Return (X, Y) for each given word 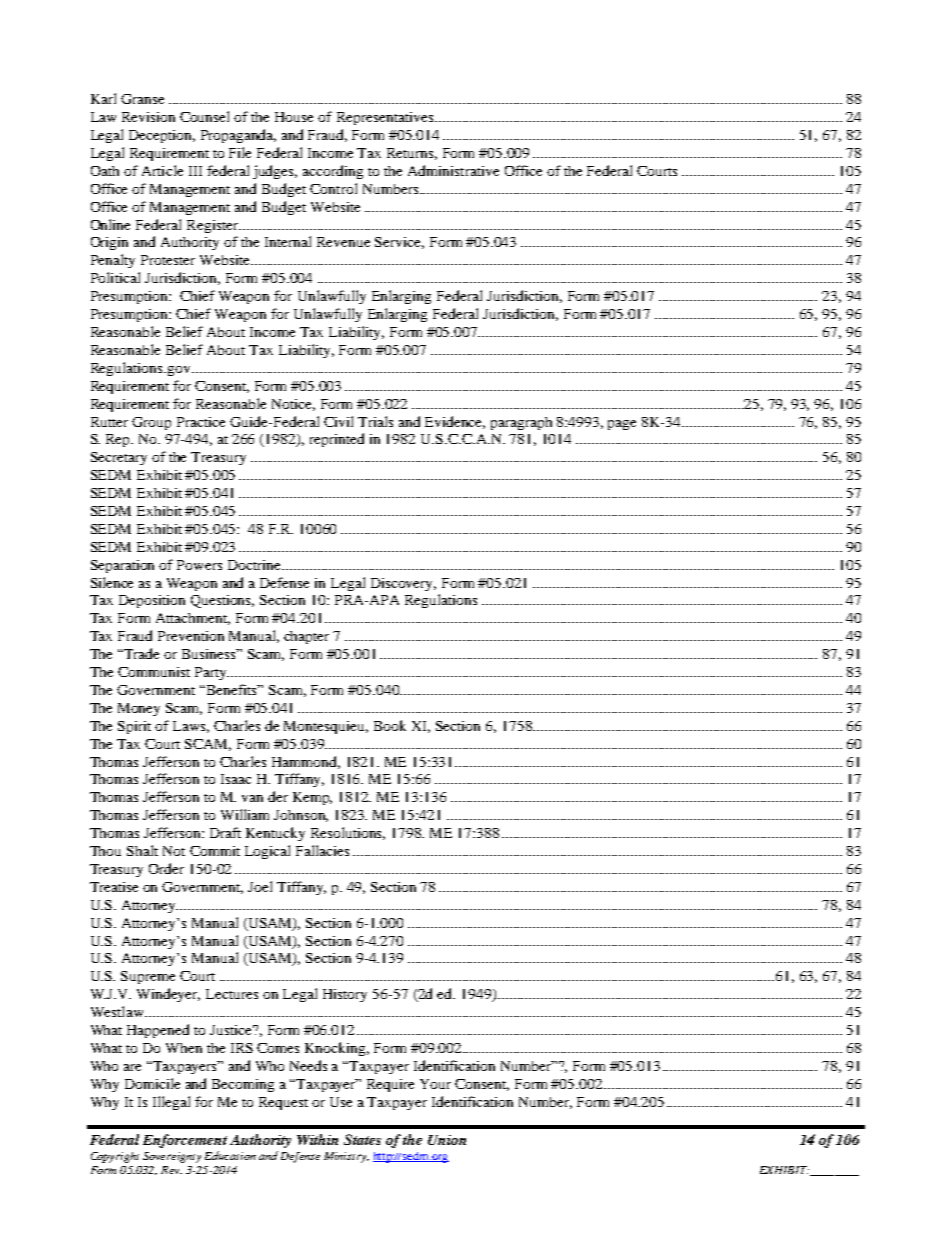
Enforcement (185, 1141)
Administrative (453, 170)
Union (447, 1140)
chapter (306, 637)
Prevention (191, 636)
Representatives (386, 118)
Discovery (403, 584)
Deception (162, 136)
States (362, 1139)
